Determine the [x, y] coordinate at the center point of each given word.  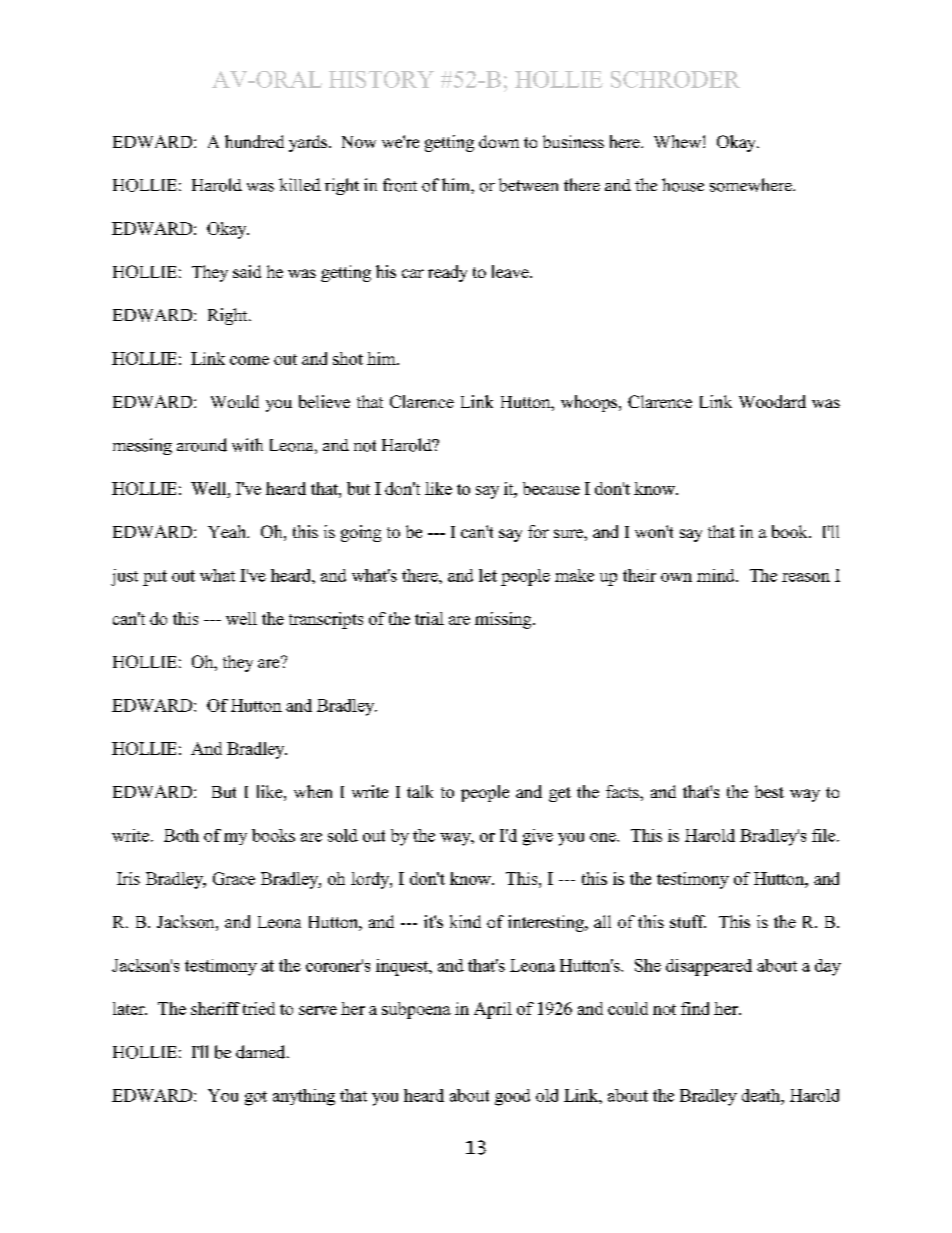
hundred [254, 141]
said [247, 271]
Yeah [228, 531]
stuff [688, 921]
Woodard [772, 401]
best [769, 791]
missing [504, 620]
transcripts [326, 620]
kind [465, 921]
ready [447, 273]
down [499, 141]
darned [262, 1052]
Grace [234, 878]
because [551, 488]
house [683, 185]
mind [717, 575]
